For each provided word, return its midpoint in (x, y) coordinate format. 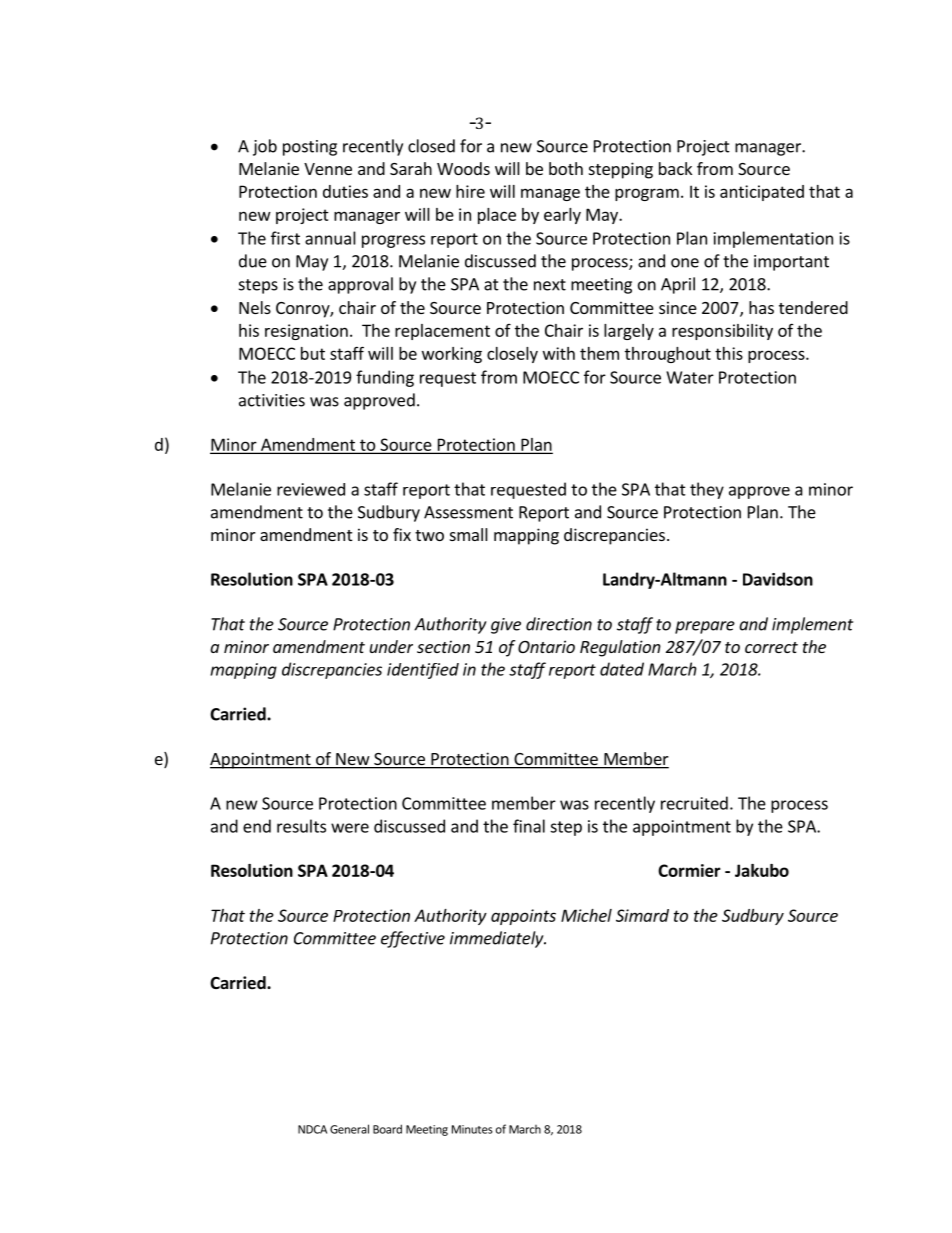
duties (345, 191)
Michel (586, 915)
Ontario (546, 646)
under (391, 646)
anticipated (762, 193)
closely (512, 355)
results (301, 826)
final (529, 826)
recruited (694, 803)
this (729, 353)
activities (272, 400)
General (349, 1129)
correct (771, 647)
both (566, 168)
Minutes (472, 1129)
